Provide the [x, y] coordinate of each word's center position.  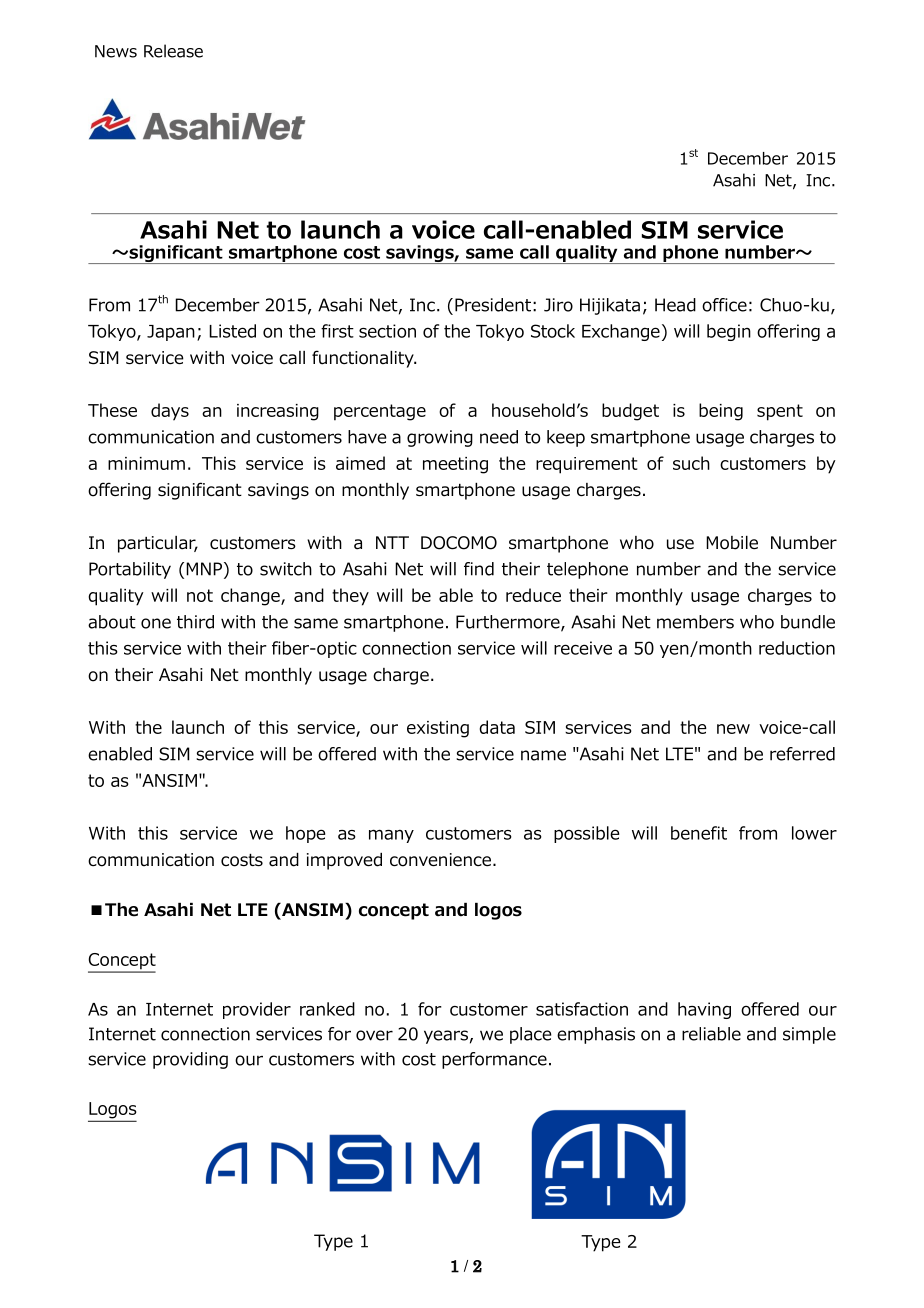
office [724, 305]
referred [802, 754]
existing [438, 729]
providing [190, 1060]
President [493, 305]
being [721, 412]
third [195, 622]
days [170, 412]
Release [173, 51]
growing [440, 438]
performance [494, 1060]
